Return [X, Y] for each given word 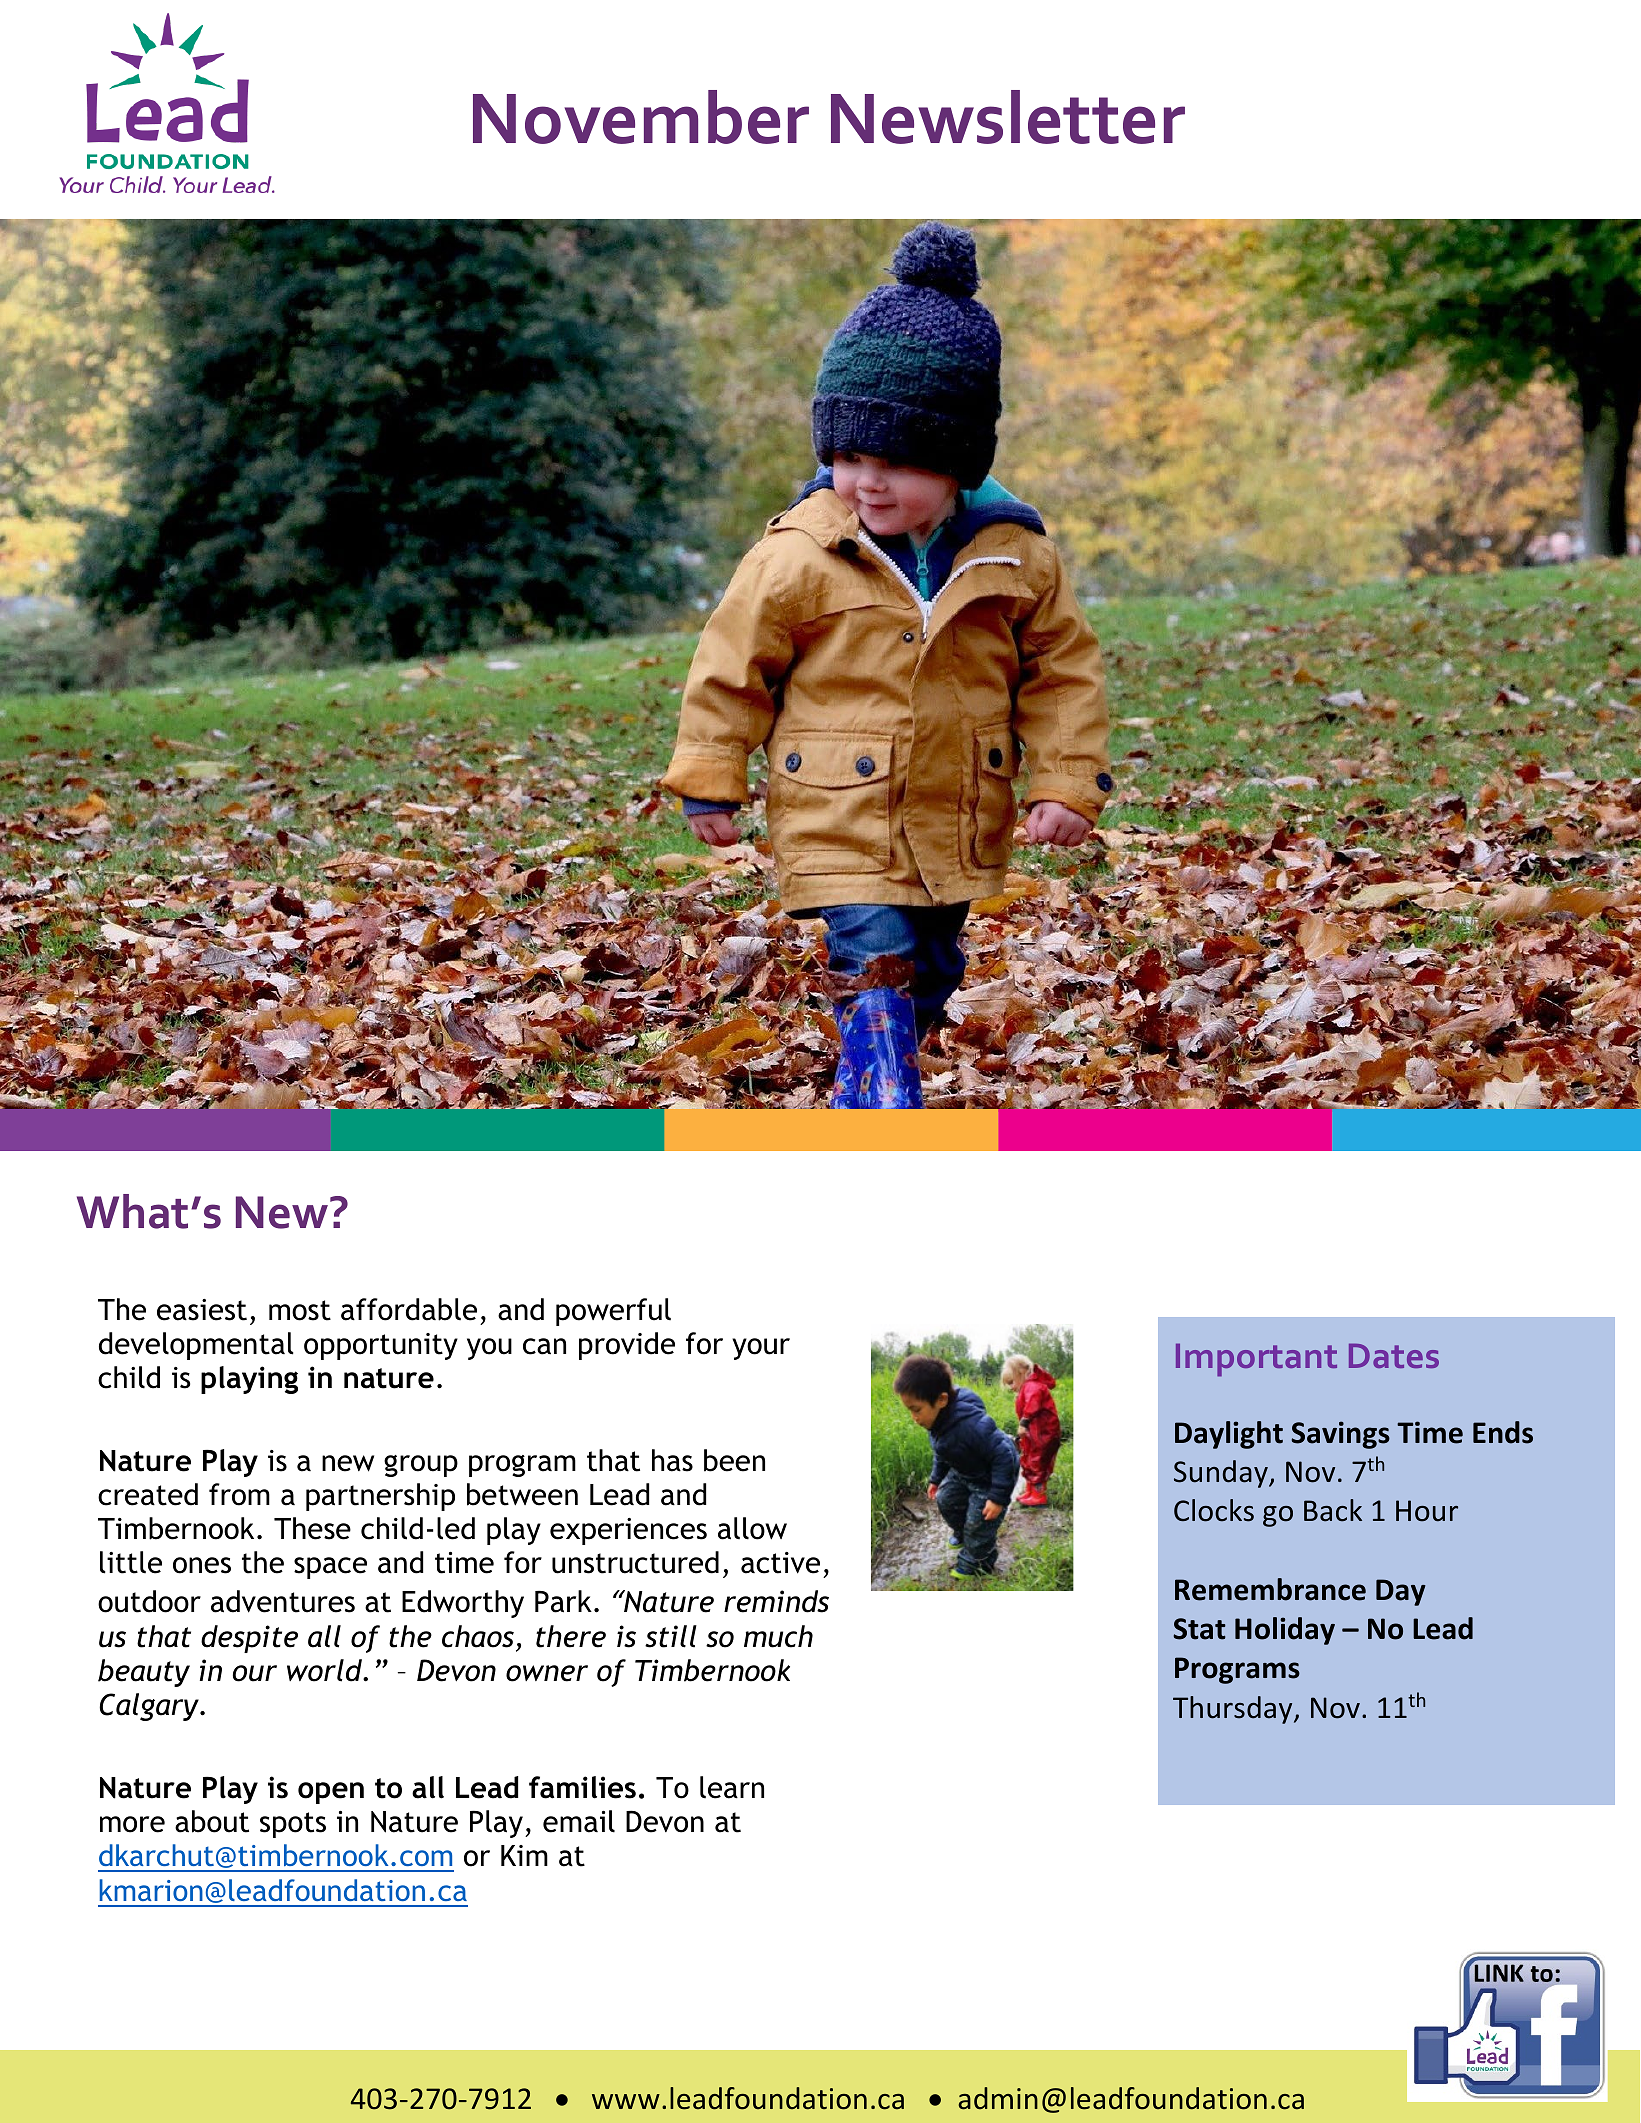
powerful [613, 1312]
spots [293, 1825]
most [300, 1310]
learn [732, 1787]
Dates [1394, 1356]
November [641, 117]
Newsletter [1008, 117]
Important [1256, 1360]
